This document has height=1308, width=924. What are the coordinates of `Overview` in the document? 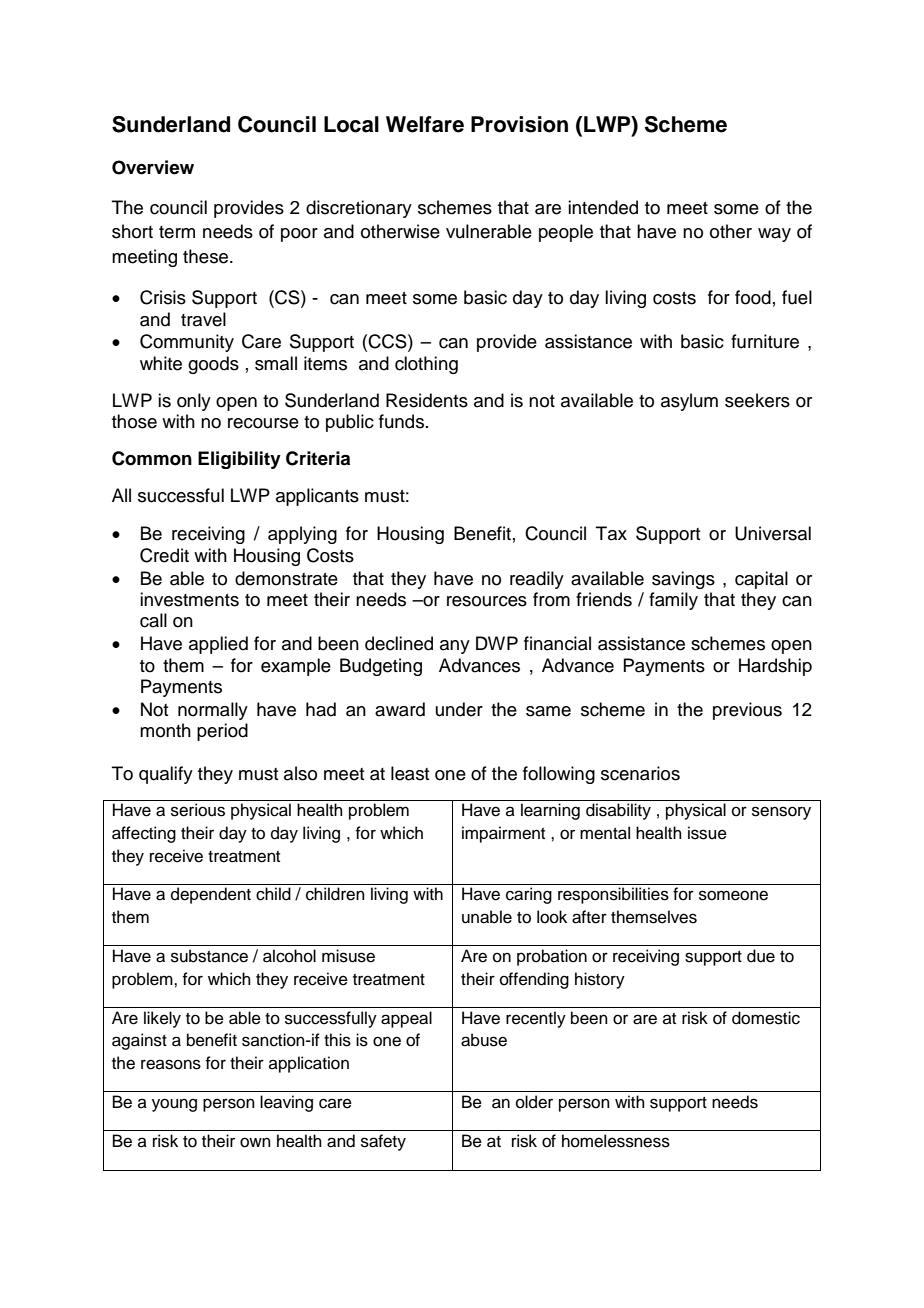 It's located at (153, 167).
